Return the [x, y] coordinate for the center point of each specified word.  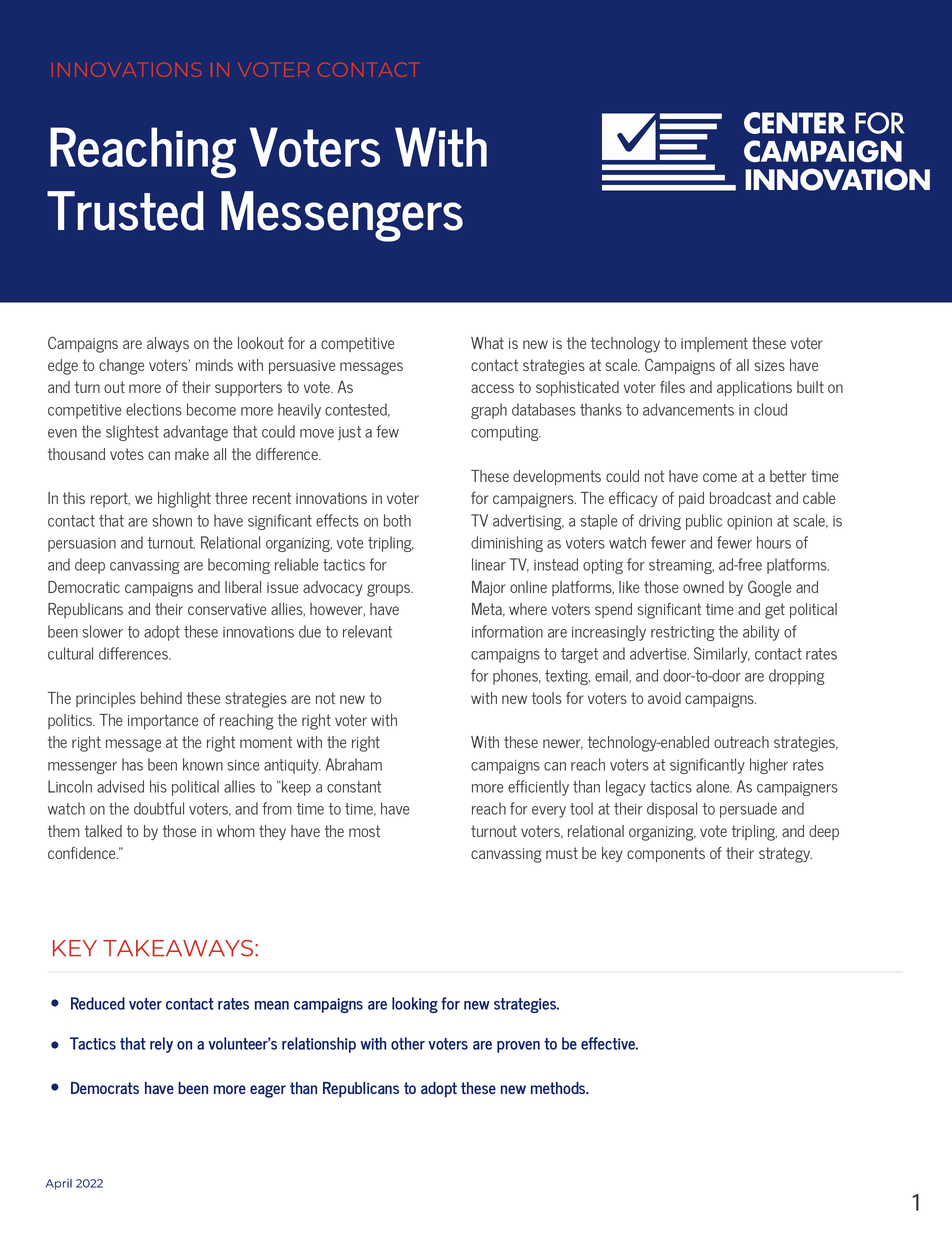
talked [103, 831]
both [397, 520]
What [487, 343]
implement [714, 344]
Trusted [125, 211]
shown [172, 520]
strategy [785, 855]
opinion [749, 523]
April [58, 1184]
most [364, 831]
